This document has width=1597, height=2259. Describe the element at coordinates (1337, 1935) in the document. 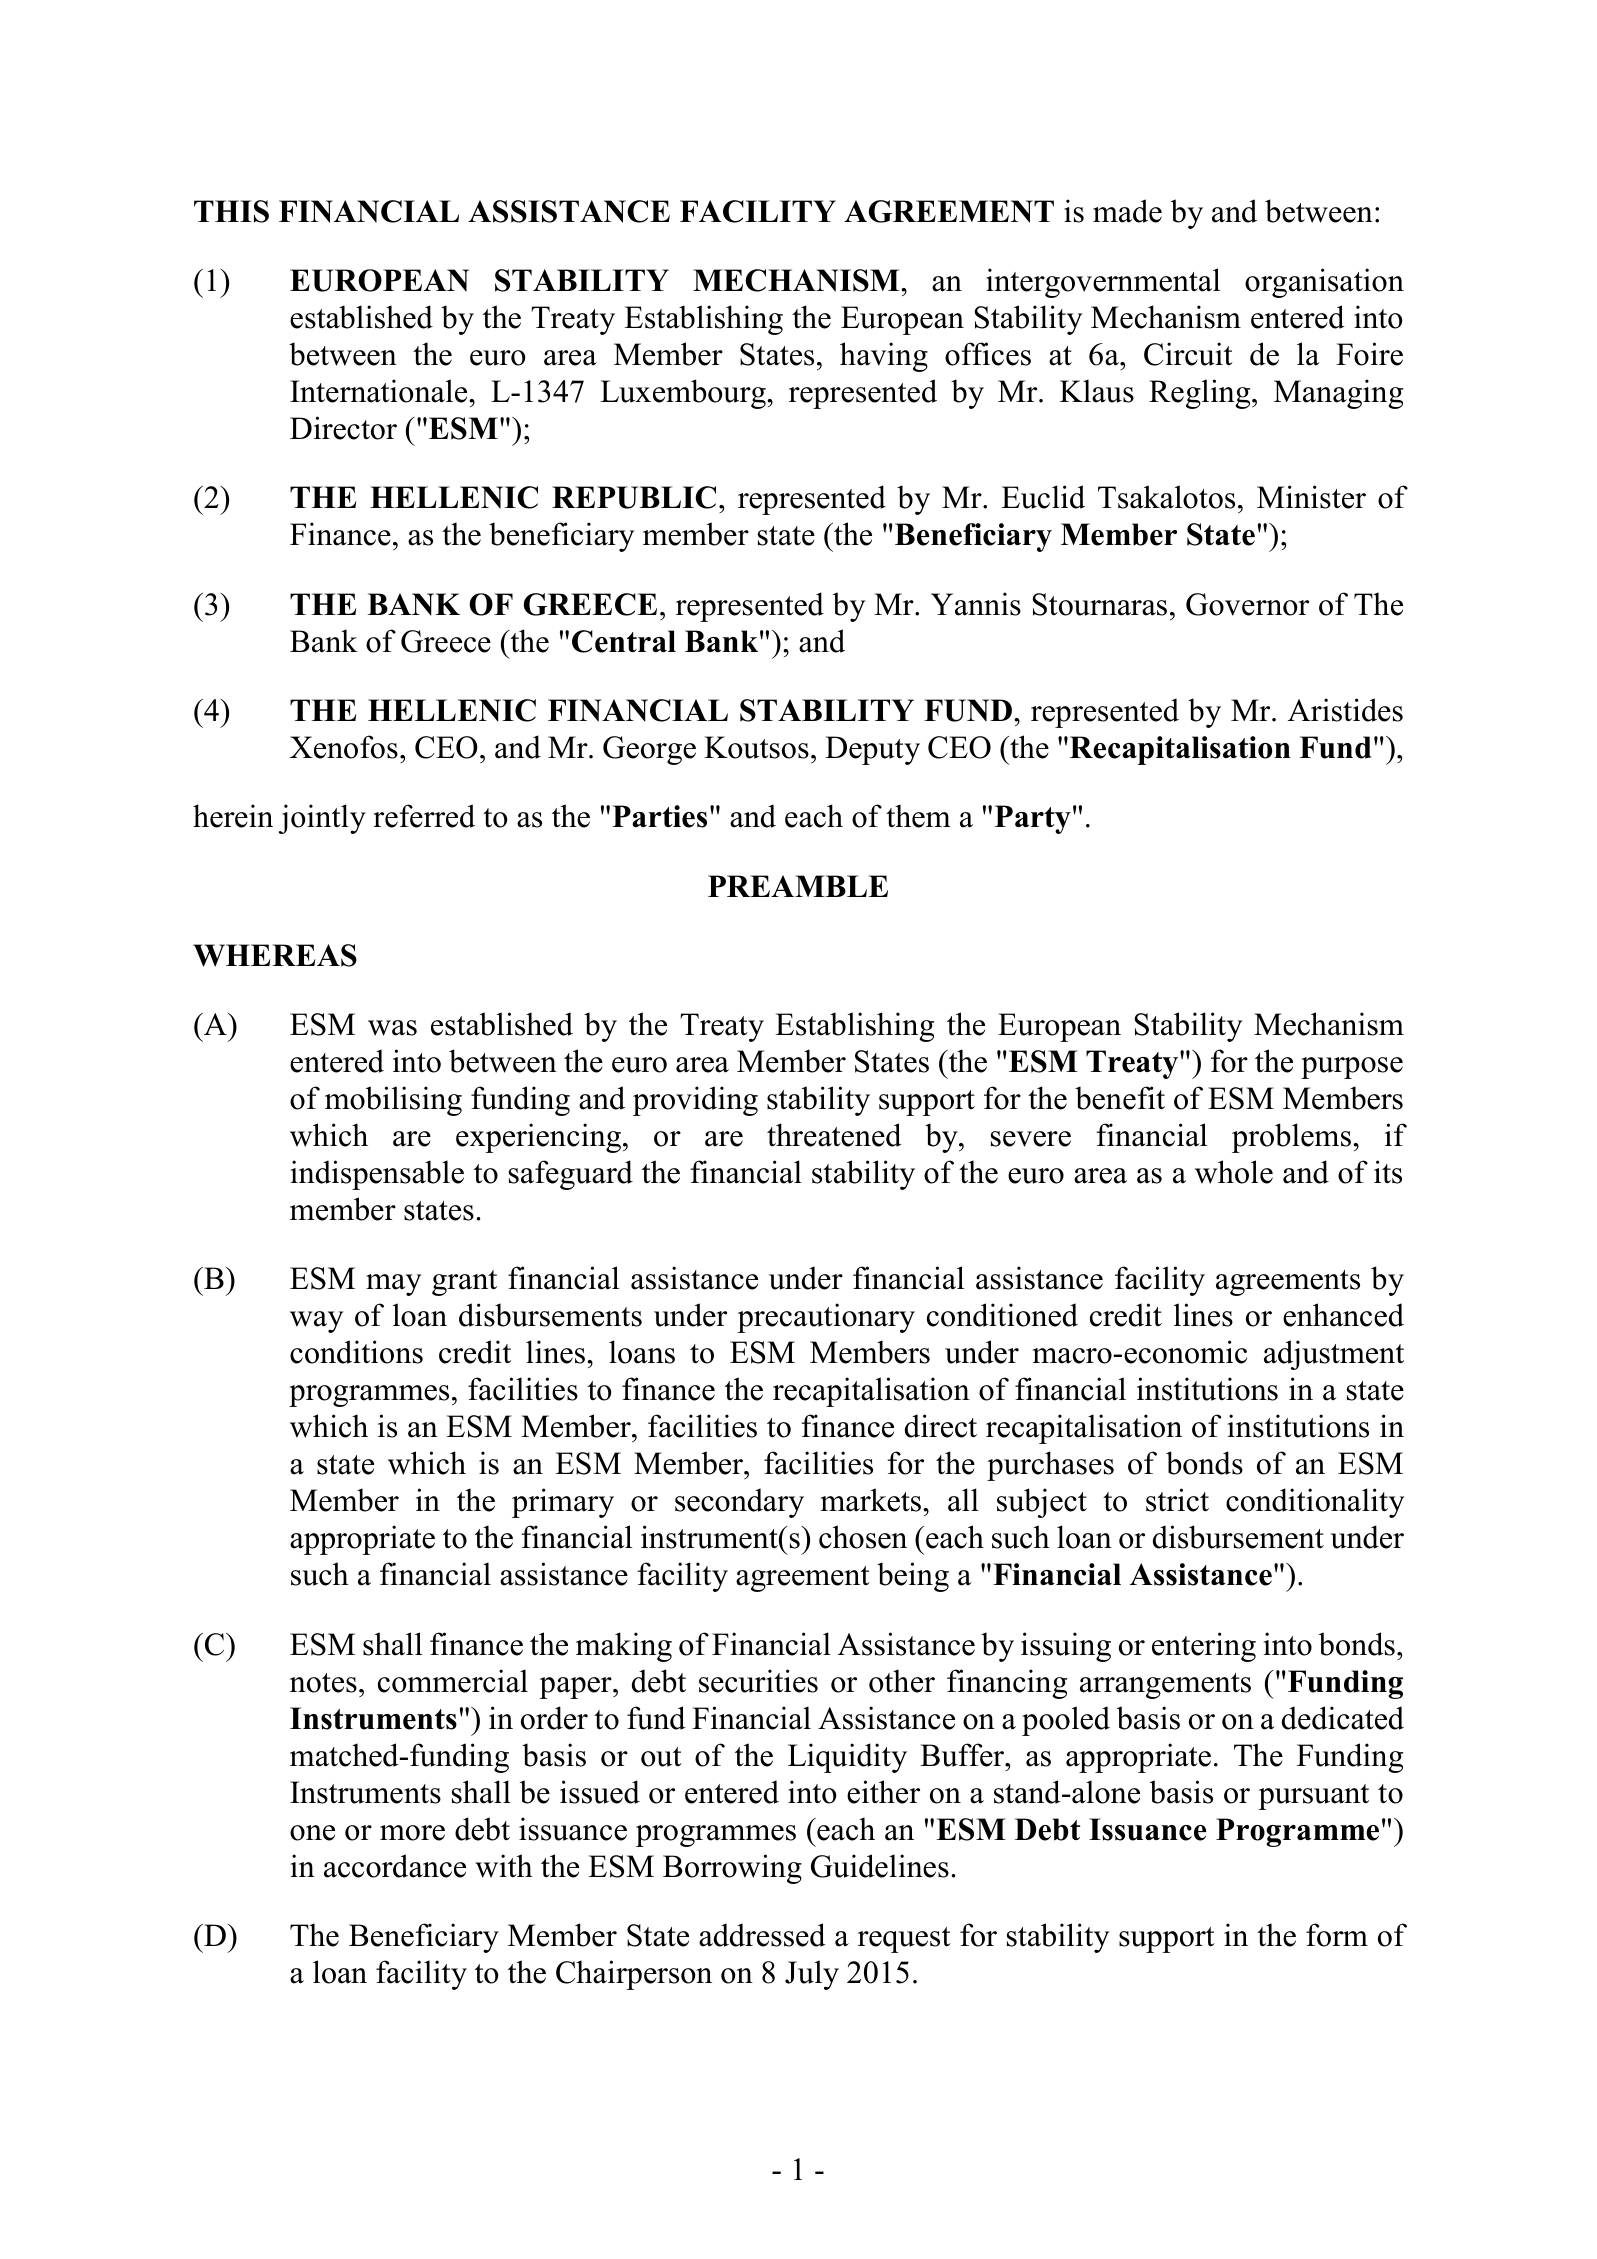

I see `form` at that location.
